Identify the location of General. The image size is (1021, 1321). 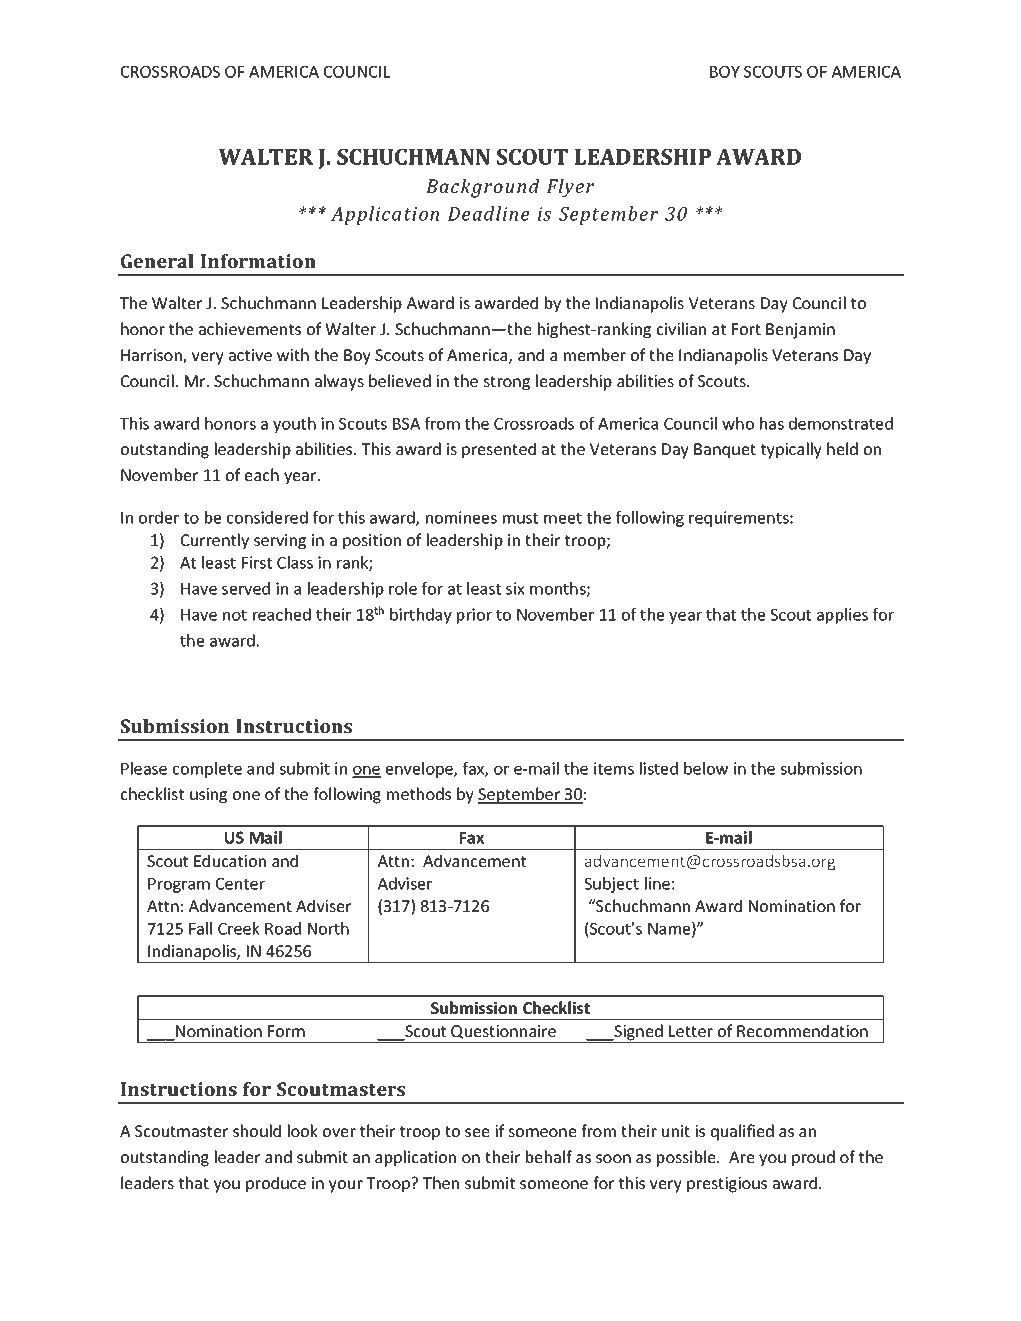
(157, 261).
